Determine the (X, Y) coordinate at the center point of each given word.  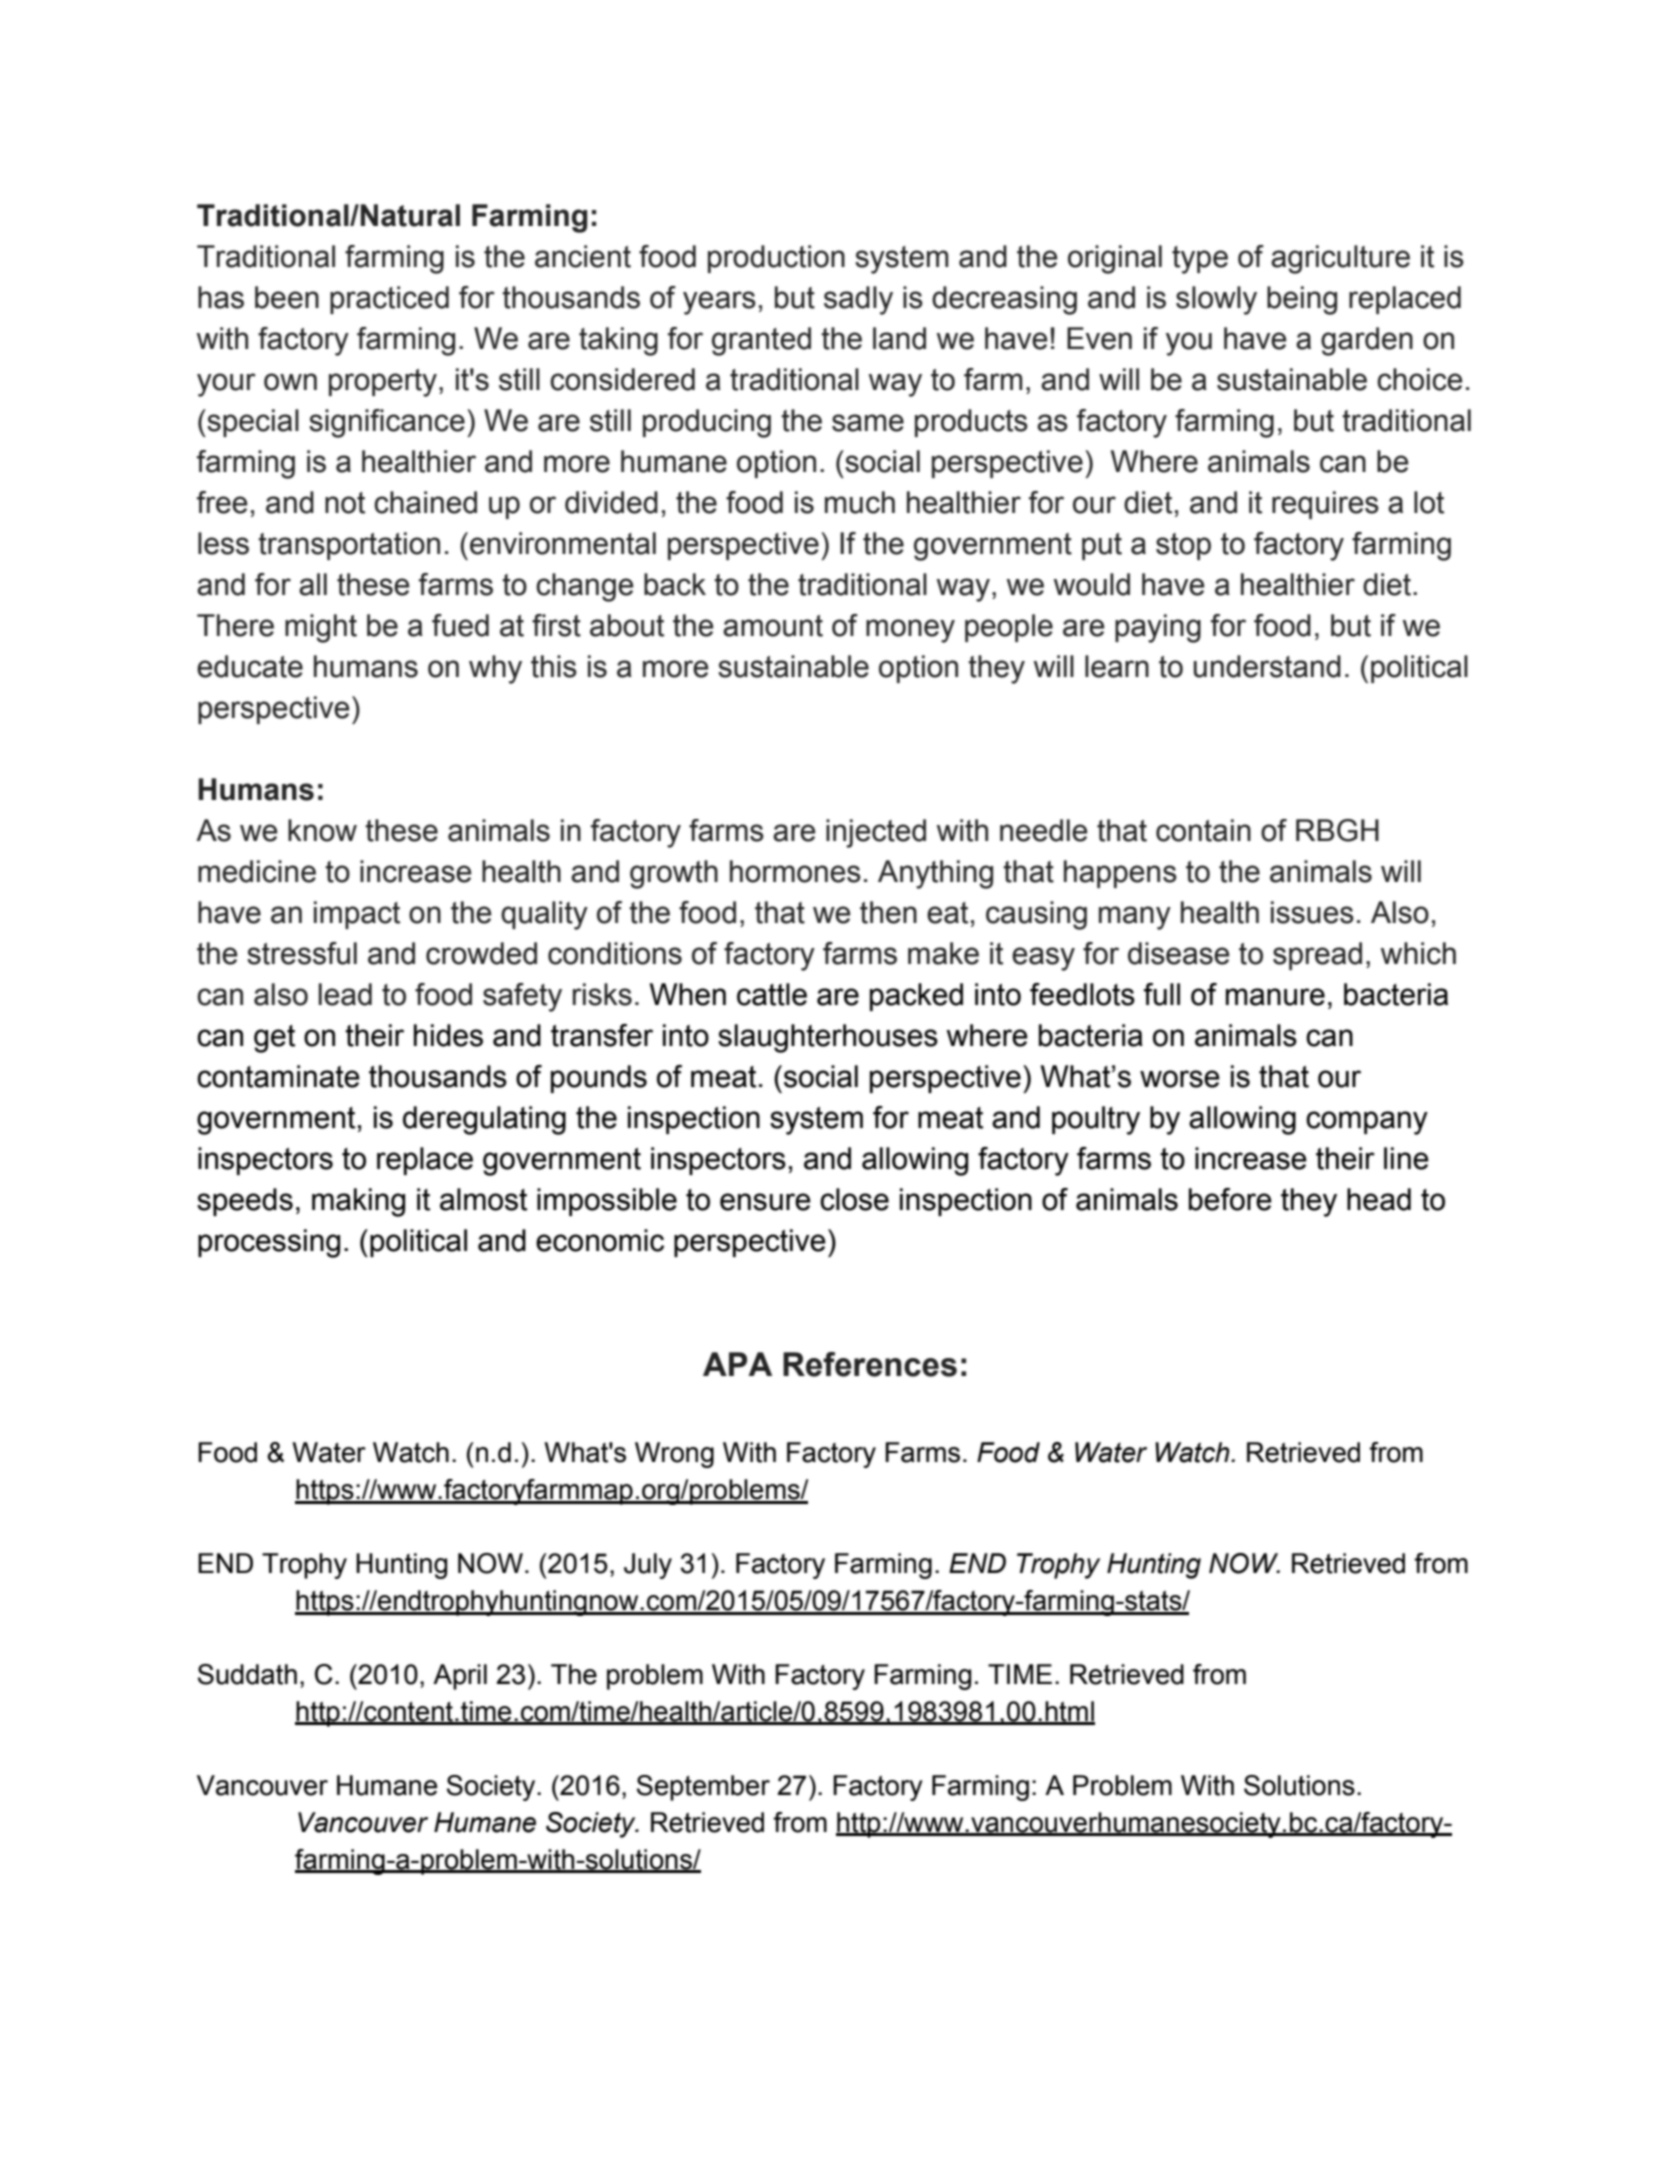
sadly (858, 300)
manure (1275, 997)
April (460, 1677)
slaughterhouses (828, 1038)
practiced (389, 300)
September (703, 1788)
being (1302, 300)
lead (345, 994)
